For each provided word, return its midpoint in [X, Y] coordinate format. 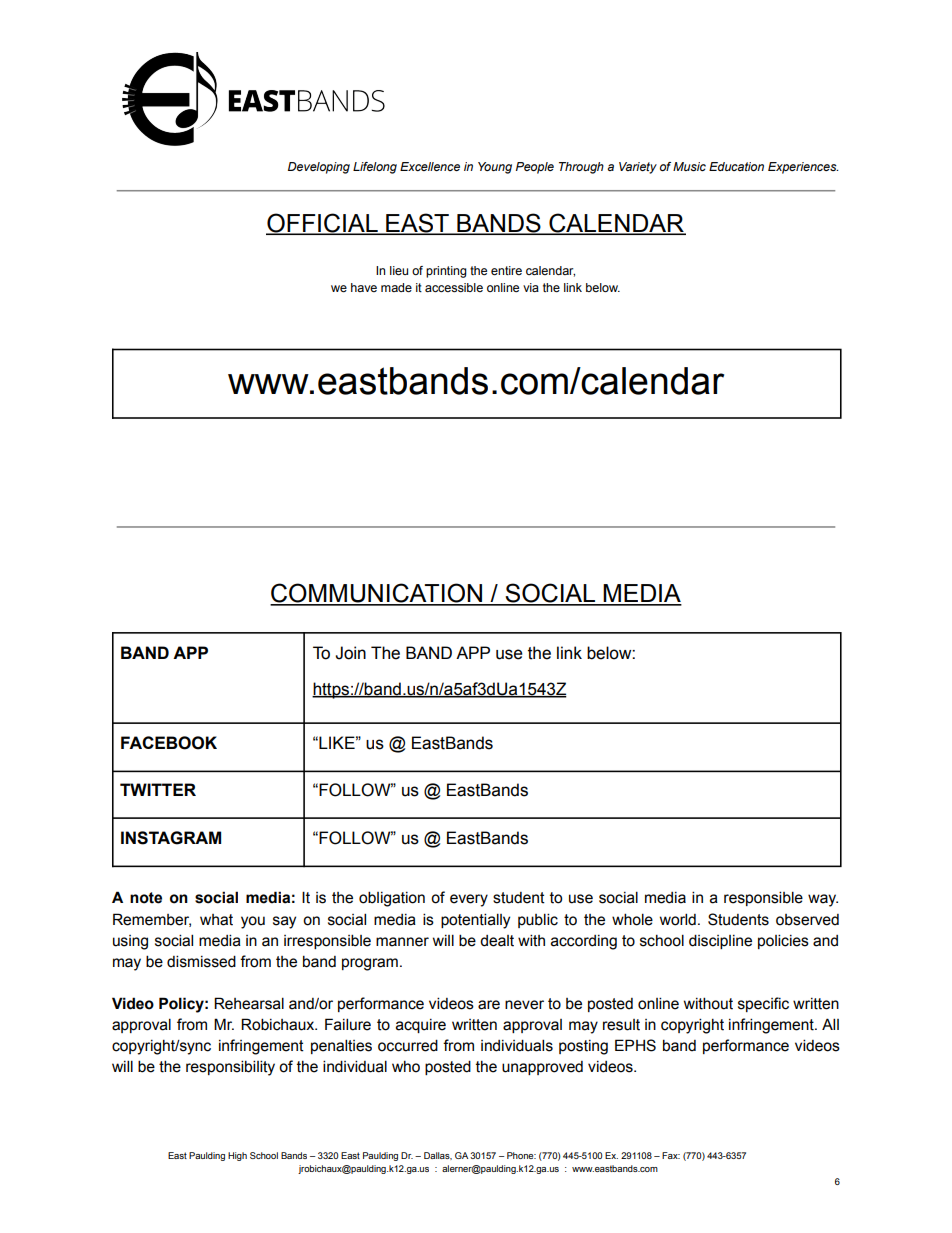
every [469, 900]
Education [736, 166]
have [364, 287]
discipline [720, 941]
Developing [319, 168]
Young [495, 168]
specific [763, 1004]
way [823, 900]
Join [350, 653]
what [216, 920]
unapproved [542, 1068]
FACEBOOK [169, 743]
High [237, 1156]
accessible [454, 287]
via [531, 287]
